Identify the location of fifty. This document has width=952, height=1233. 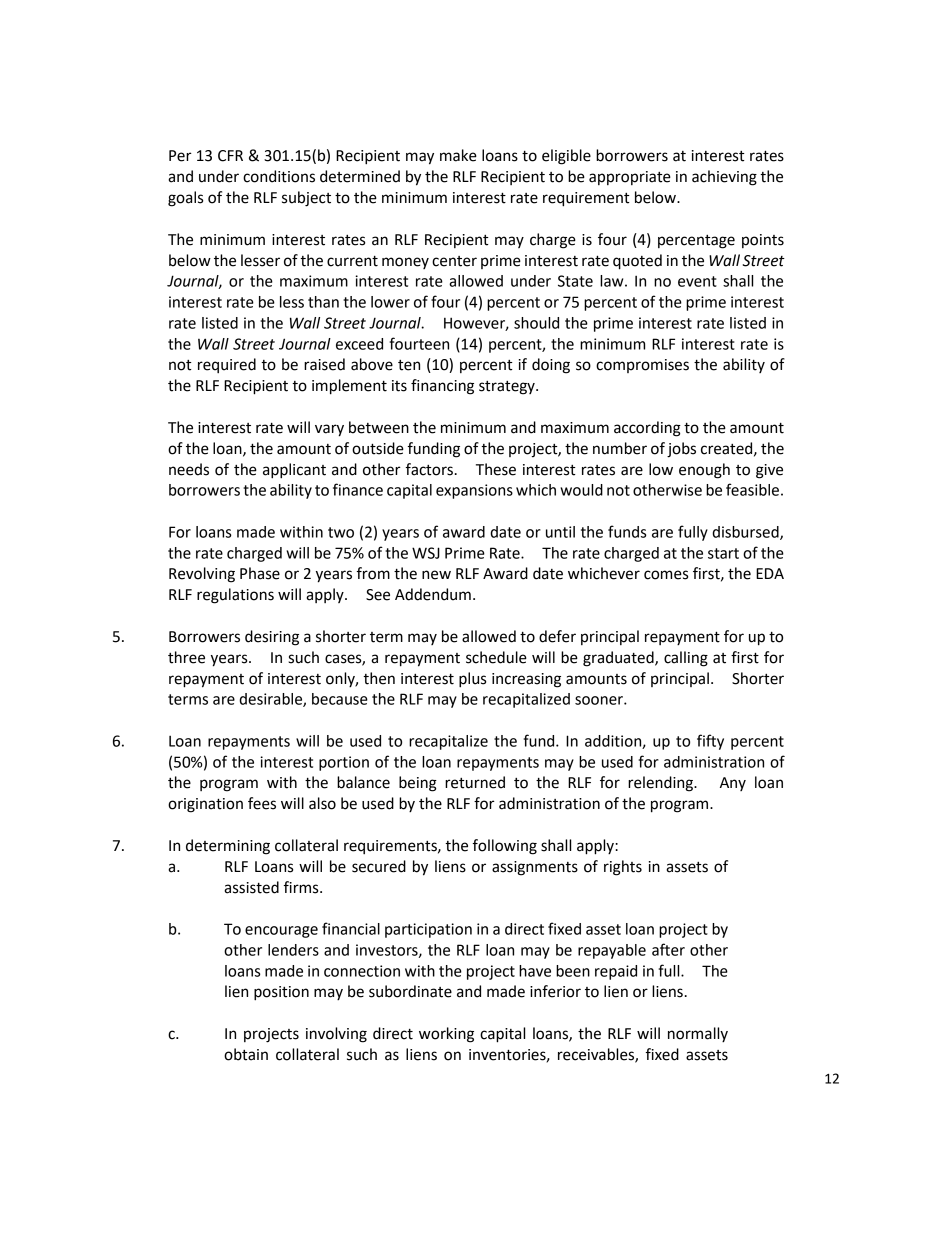
(710, 742).
